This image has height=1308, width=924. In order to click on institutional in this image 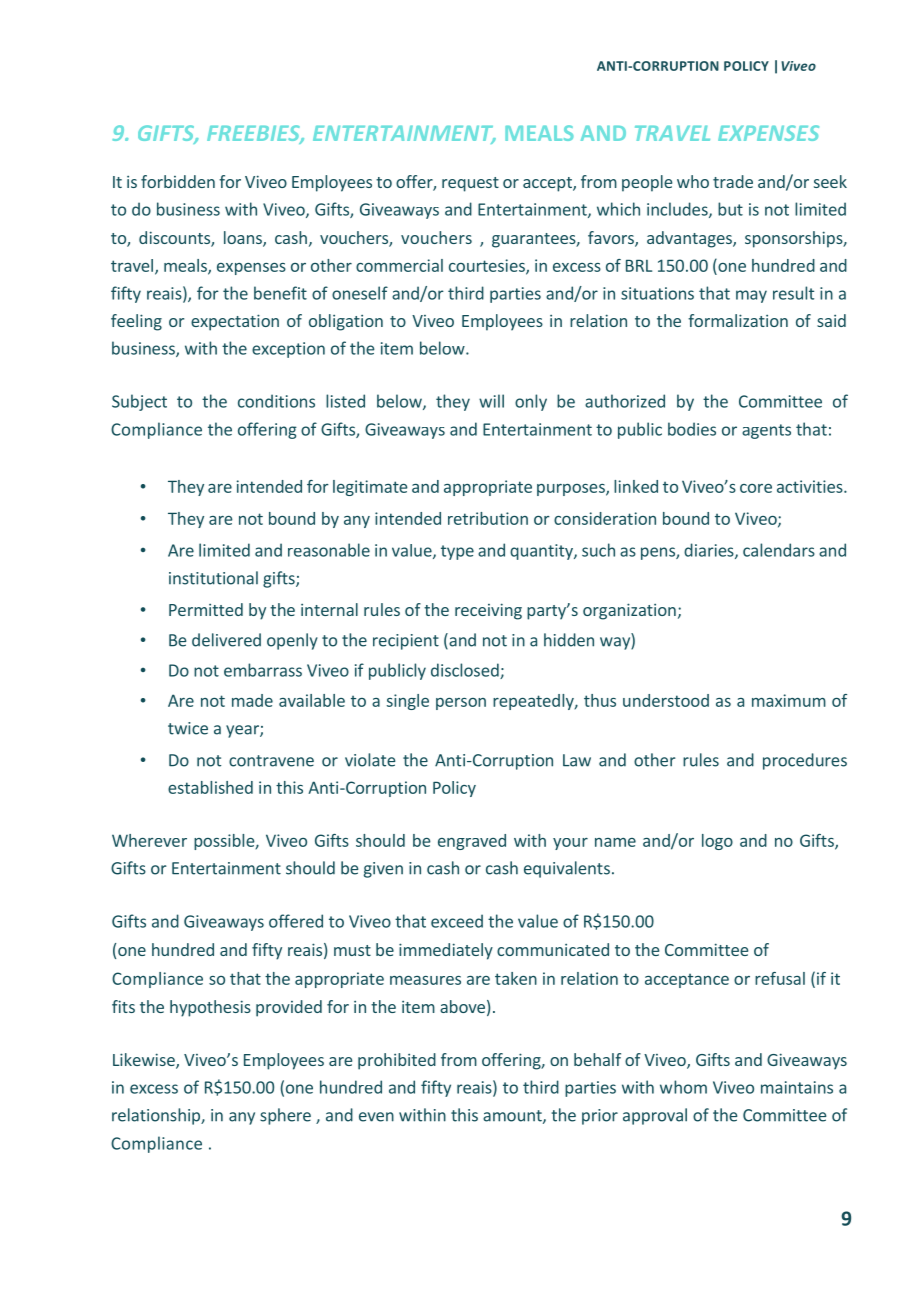, I will do `click(213, 578)`.
